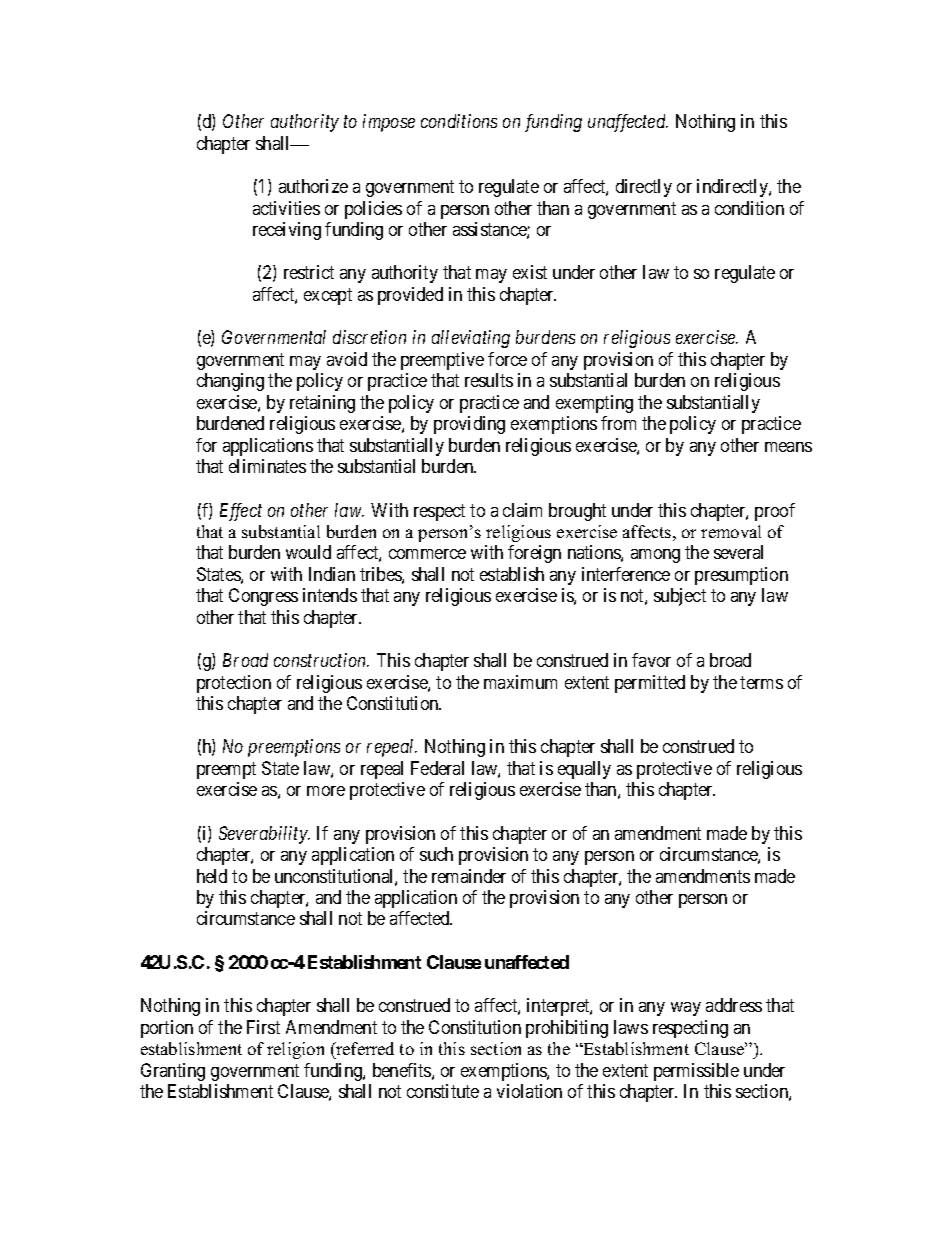 This screenshot has height=1233, width=952. I want to click on from, so click(618, 423).
